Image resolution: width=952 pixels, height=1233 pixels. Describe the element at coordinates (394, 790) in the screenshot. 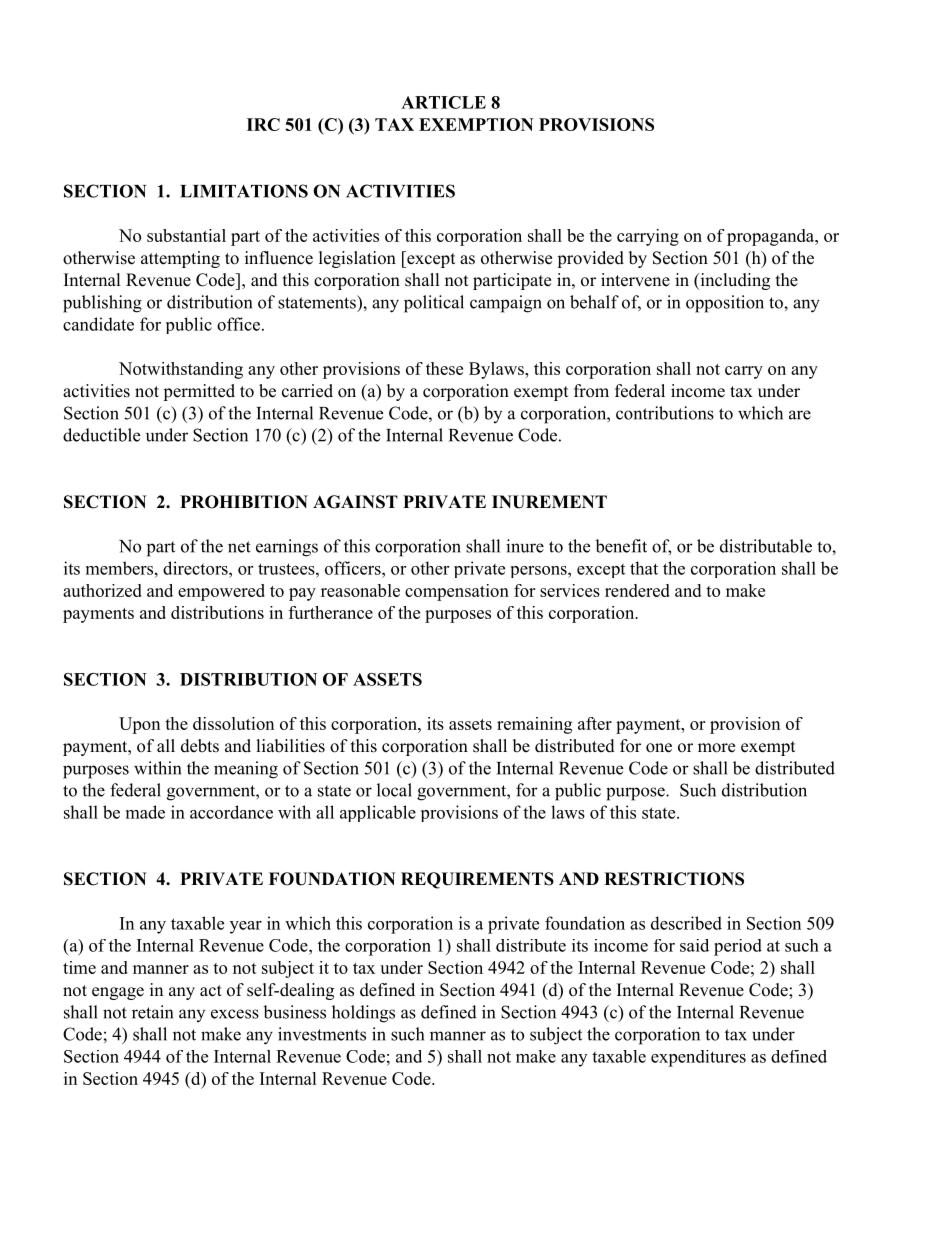

I see `local` at that location.
